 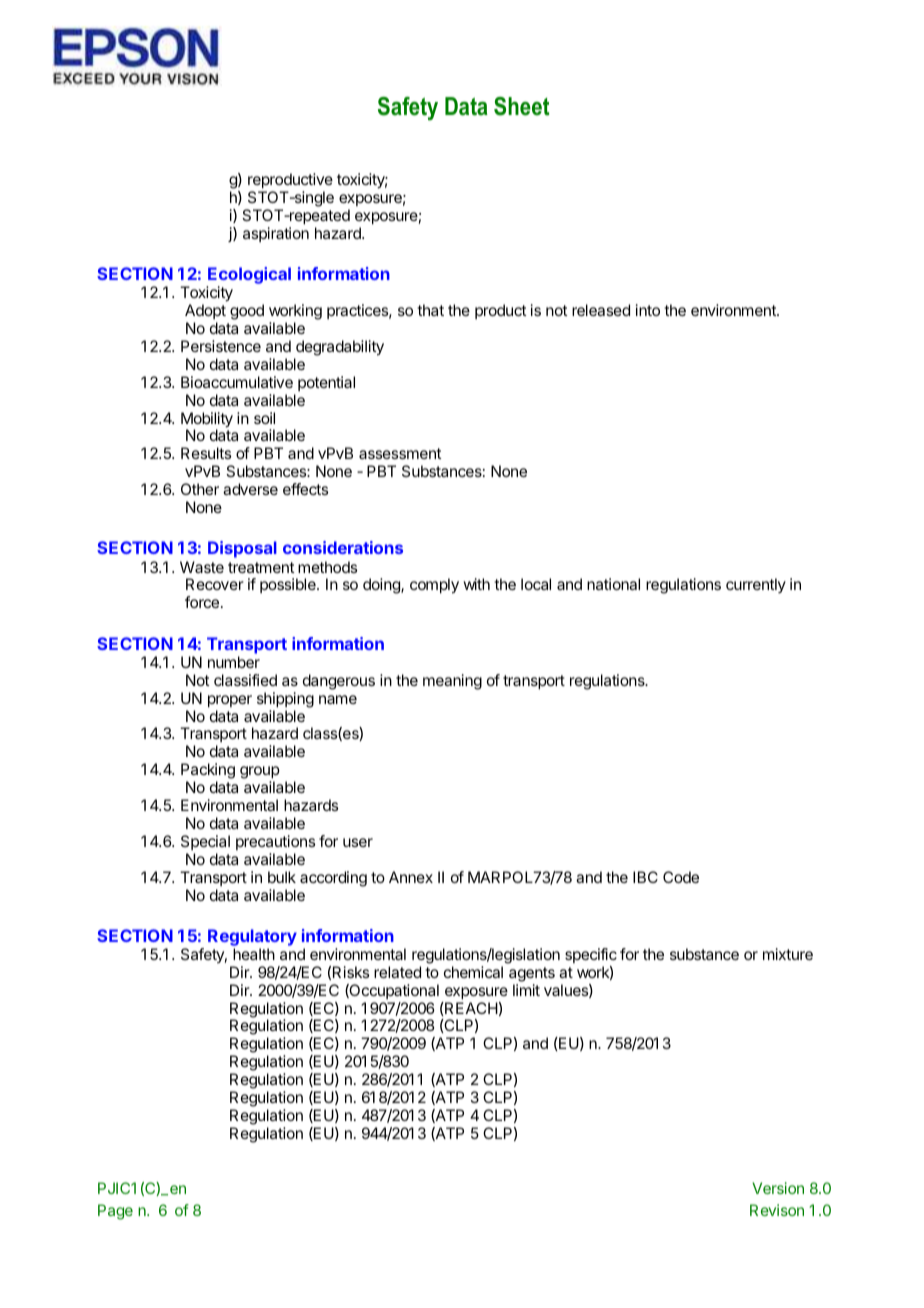 I want to click on currently, so click(x=756, y=585).
